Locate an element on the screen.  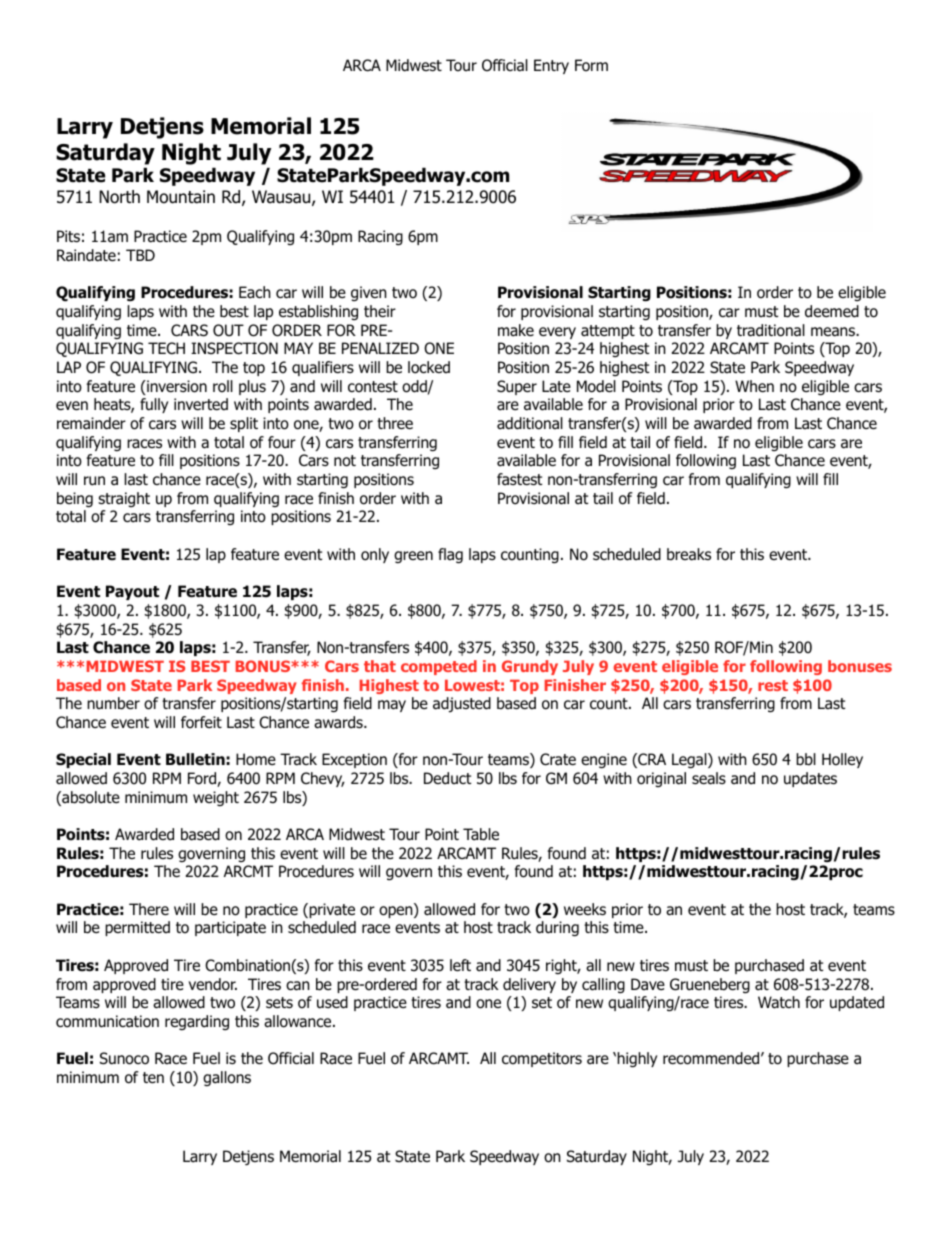
flag is located at coordinates (450, 556).
